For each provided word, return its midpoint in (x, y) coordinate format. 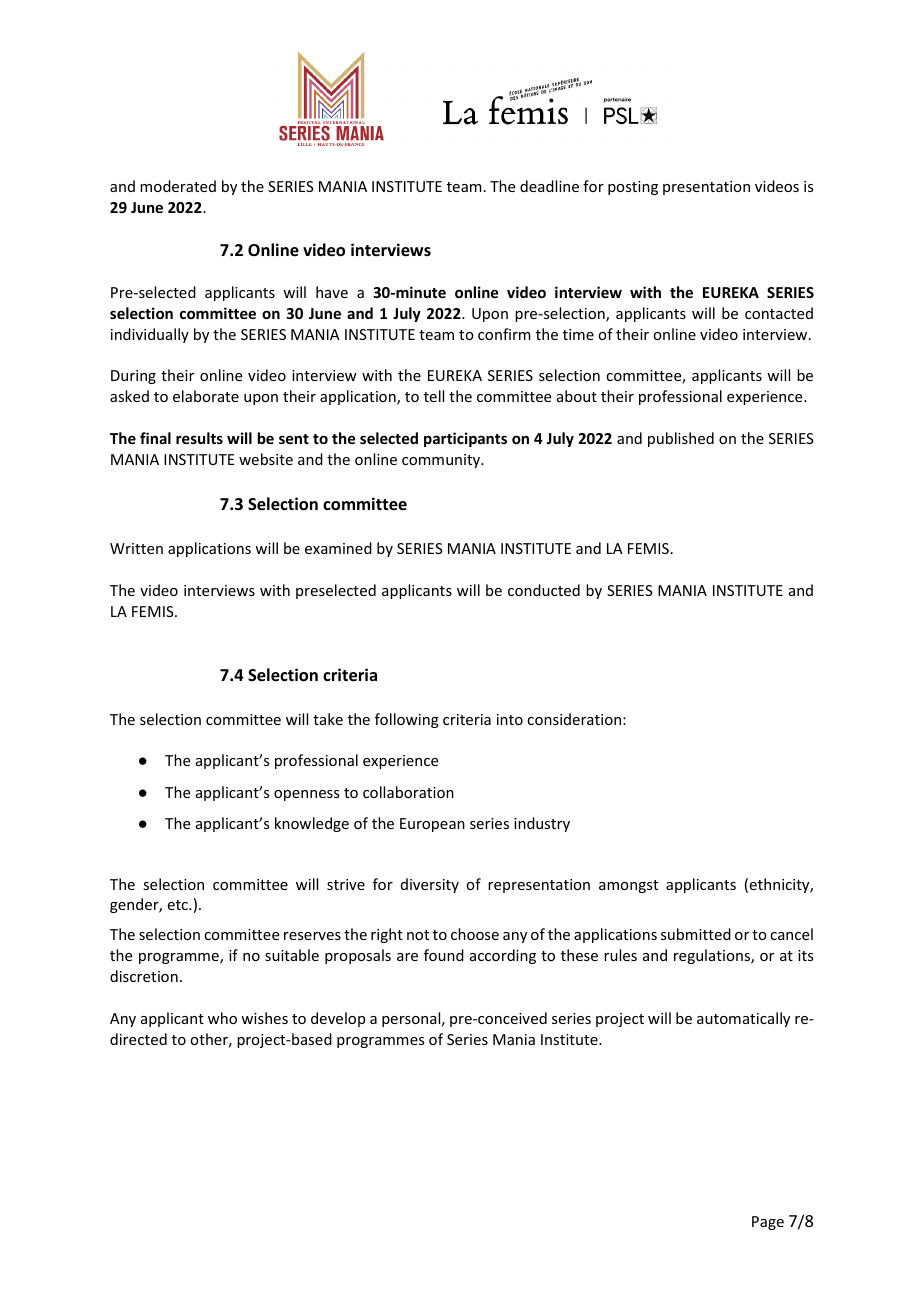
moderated (178, 186)
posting (633, 188)
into (510, 719)
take (328, 719)
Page (768, 1223)
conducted (544, 590)
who (222, 1018)
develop (338, 1019)
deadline (549, 186)
